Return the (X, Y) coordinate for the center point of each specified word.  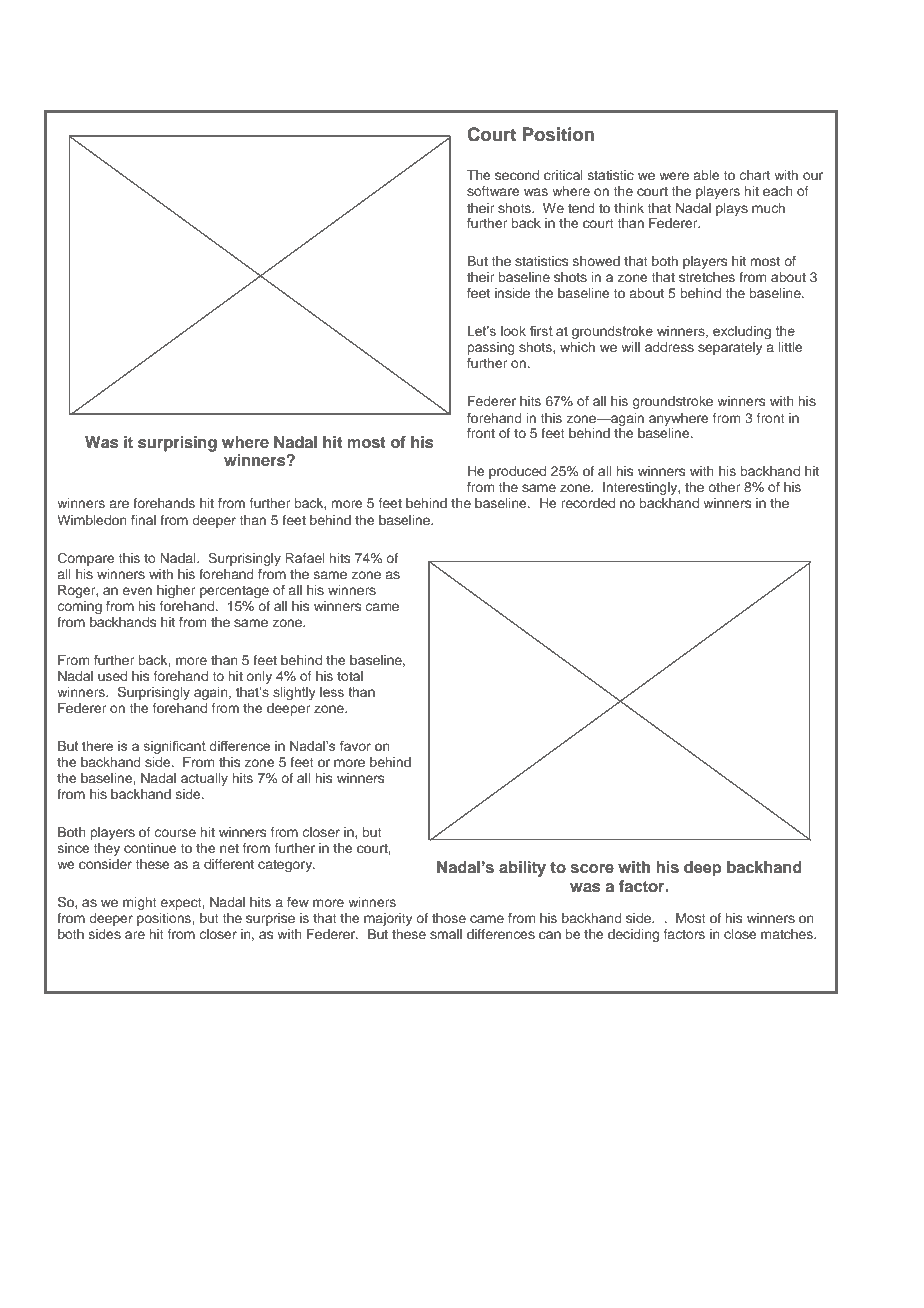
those (449, 918)
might (140, 903)
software (493, 191)
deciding (633, 935)
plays (732, 209)
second (517, 175)
